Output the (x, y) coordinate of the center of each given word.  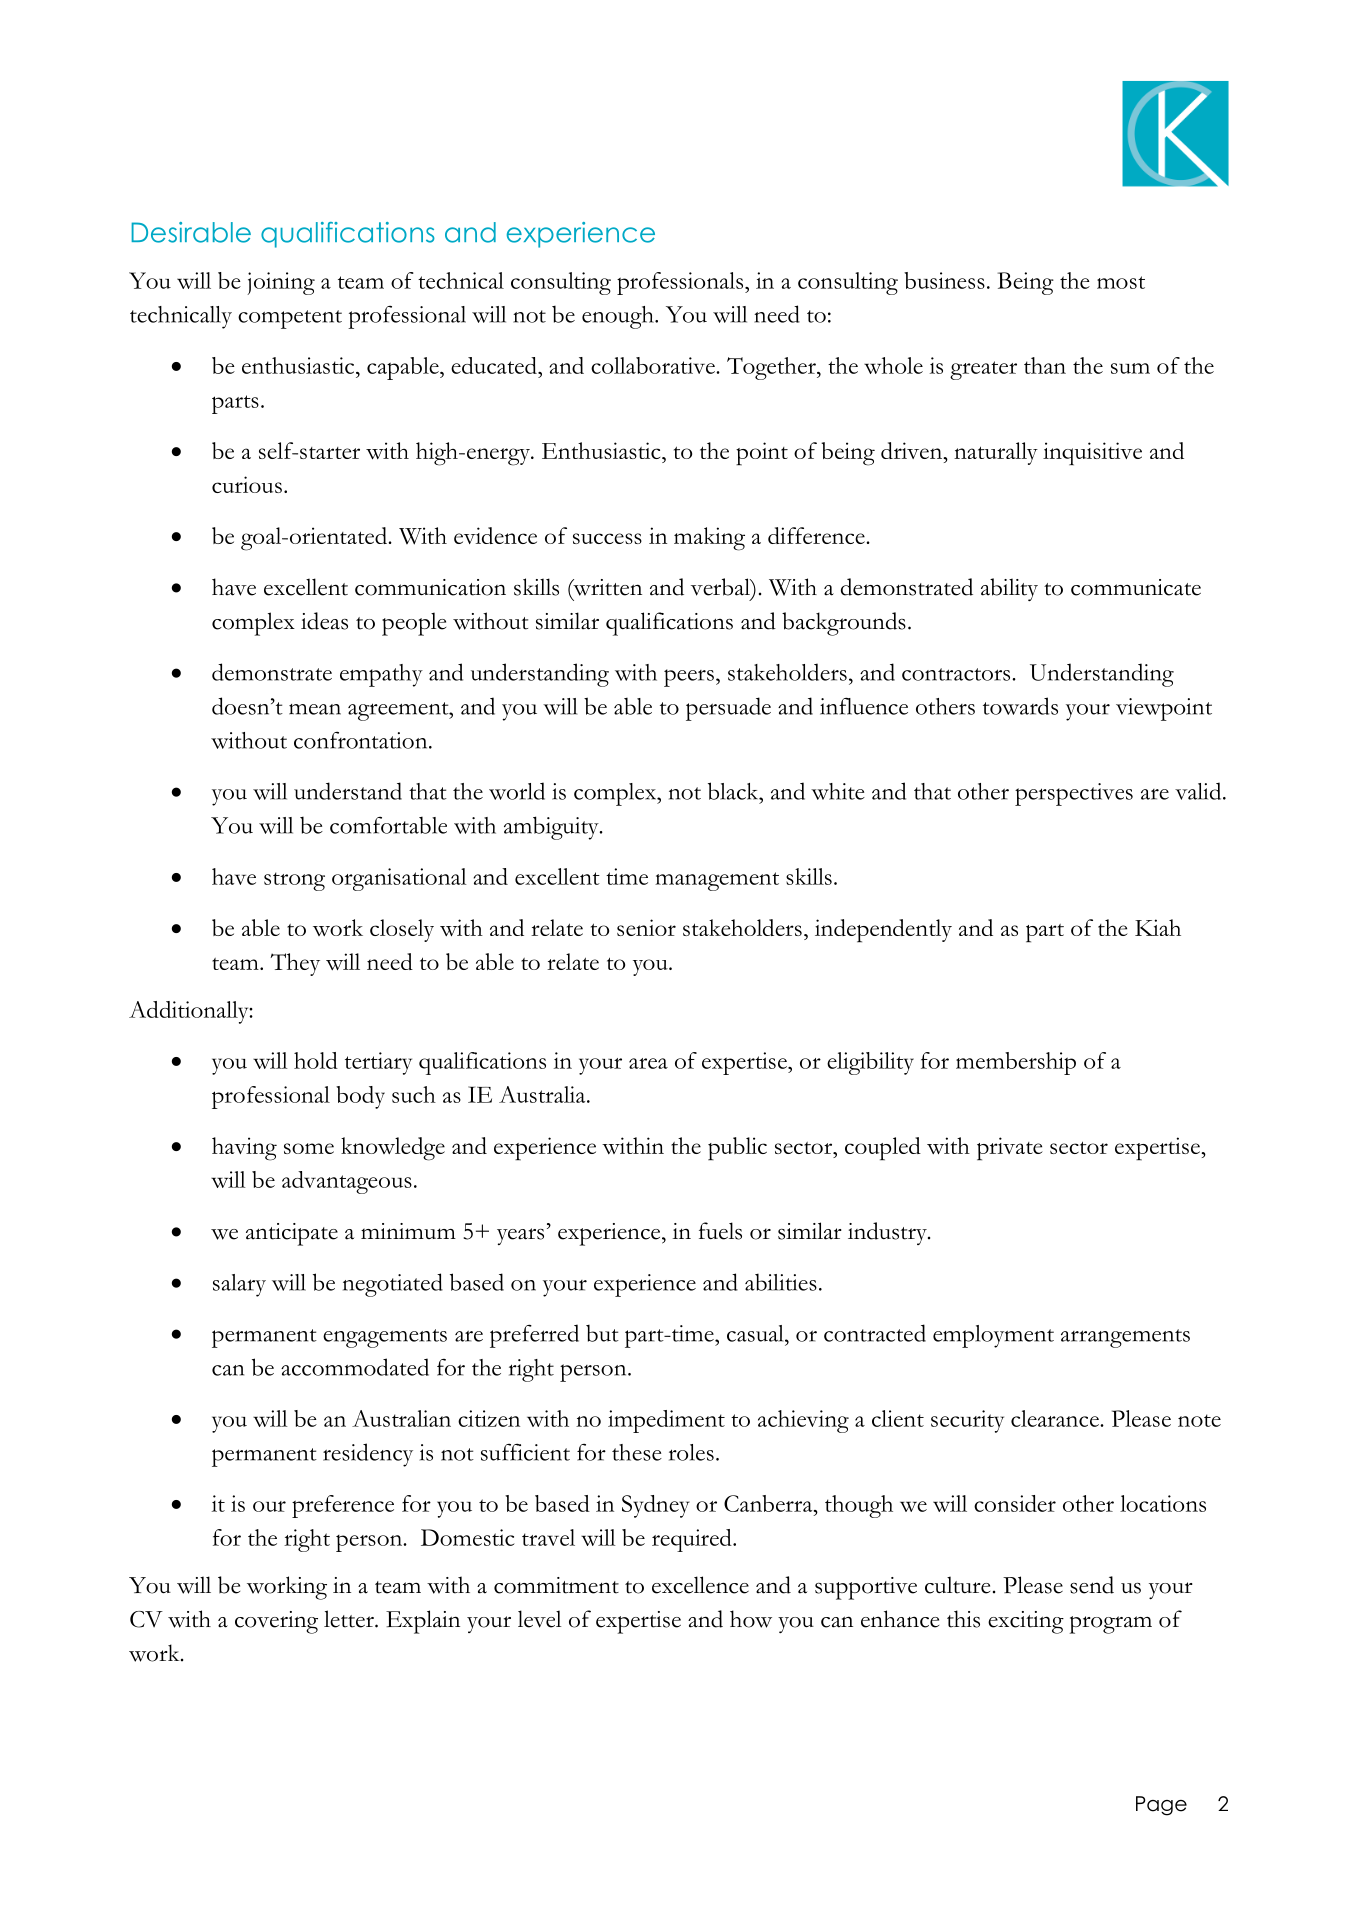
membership (1016, 1063)
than (1045, 365)
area (648, 1063)
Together (772, 368)
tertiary (378, 1063)
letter (350, 1619)
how (751, 1619)
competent (290, 319)
